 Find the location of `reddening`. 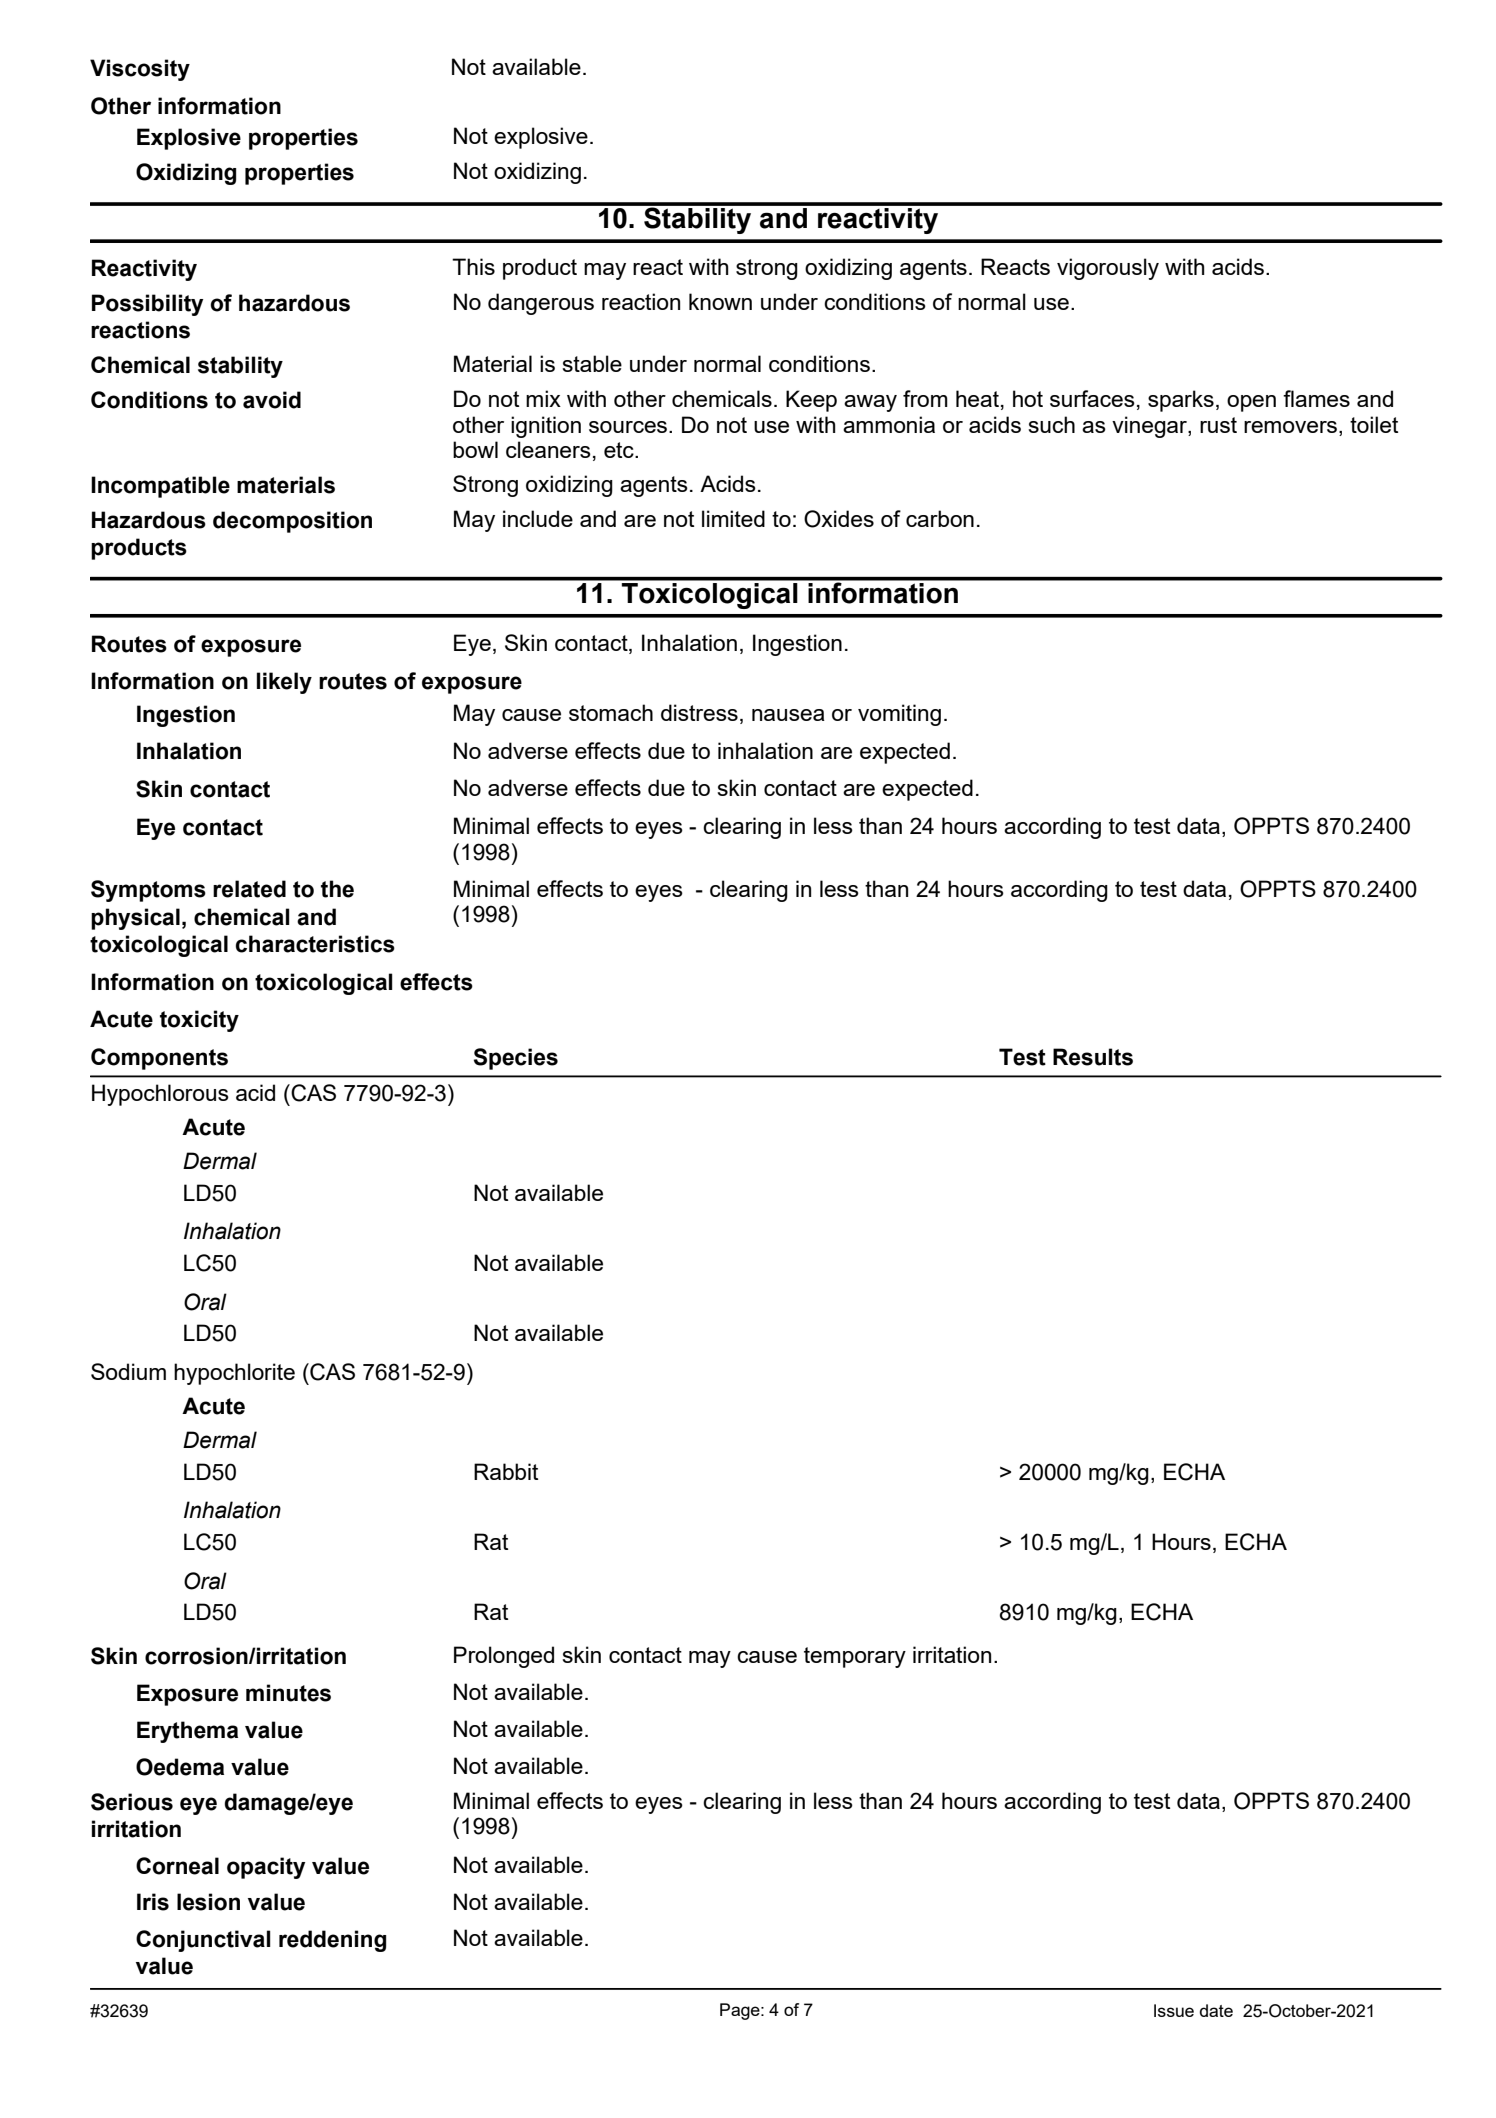

reddening is located at coordinates (332, 1941).
